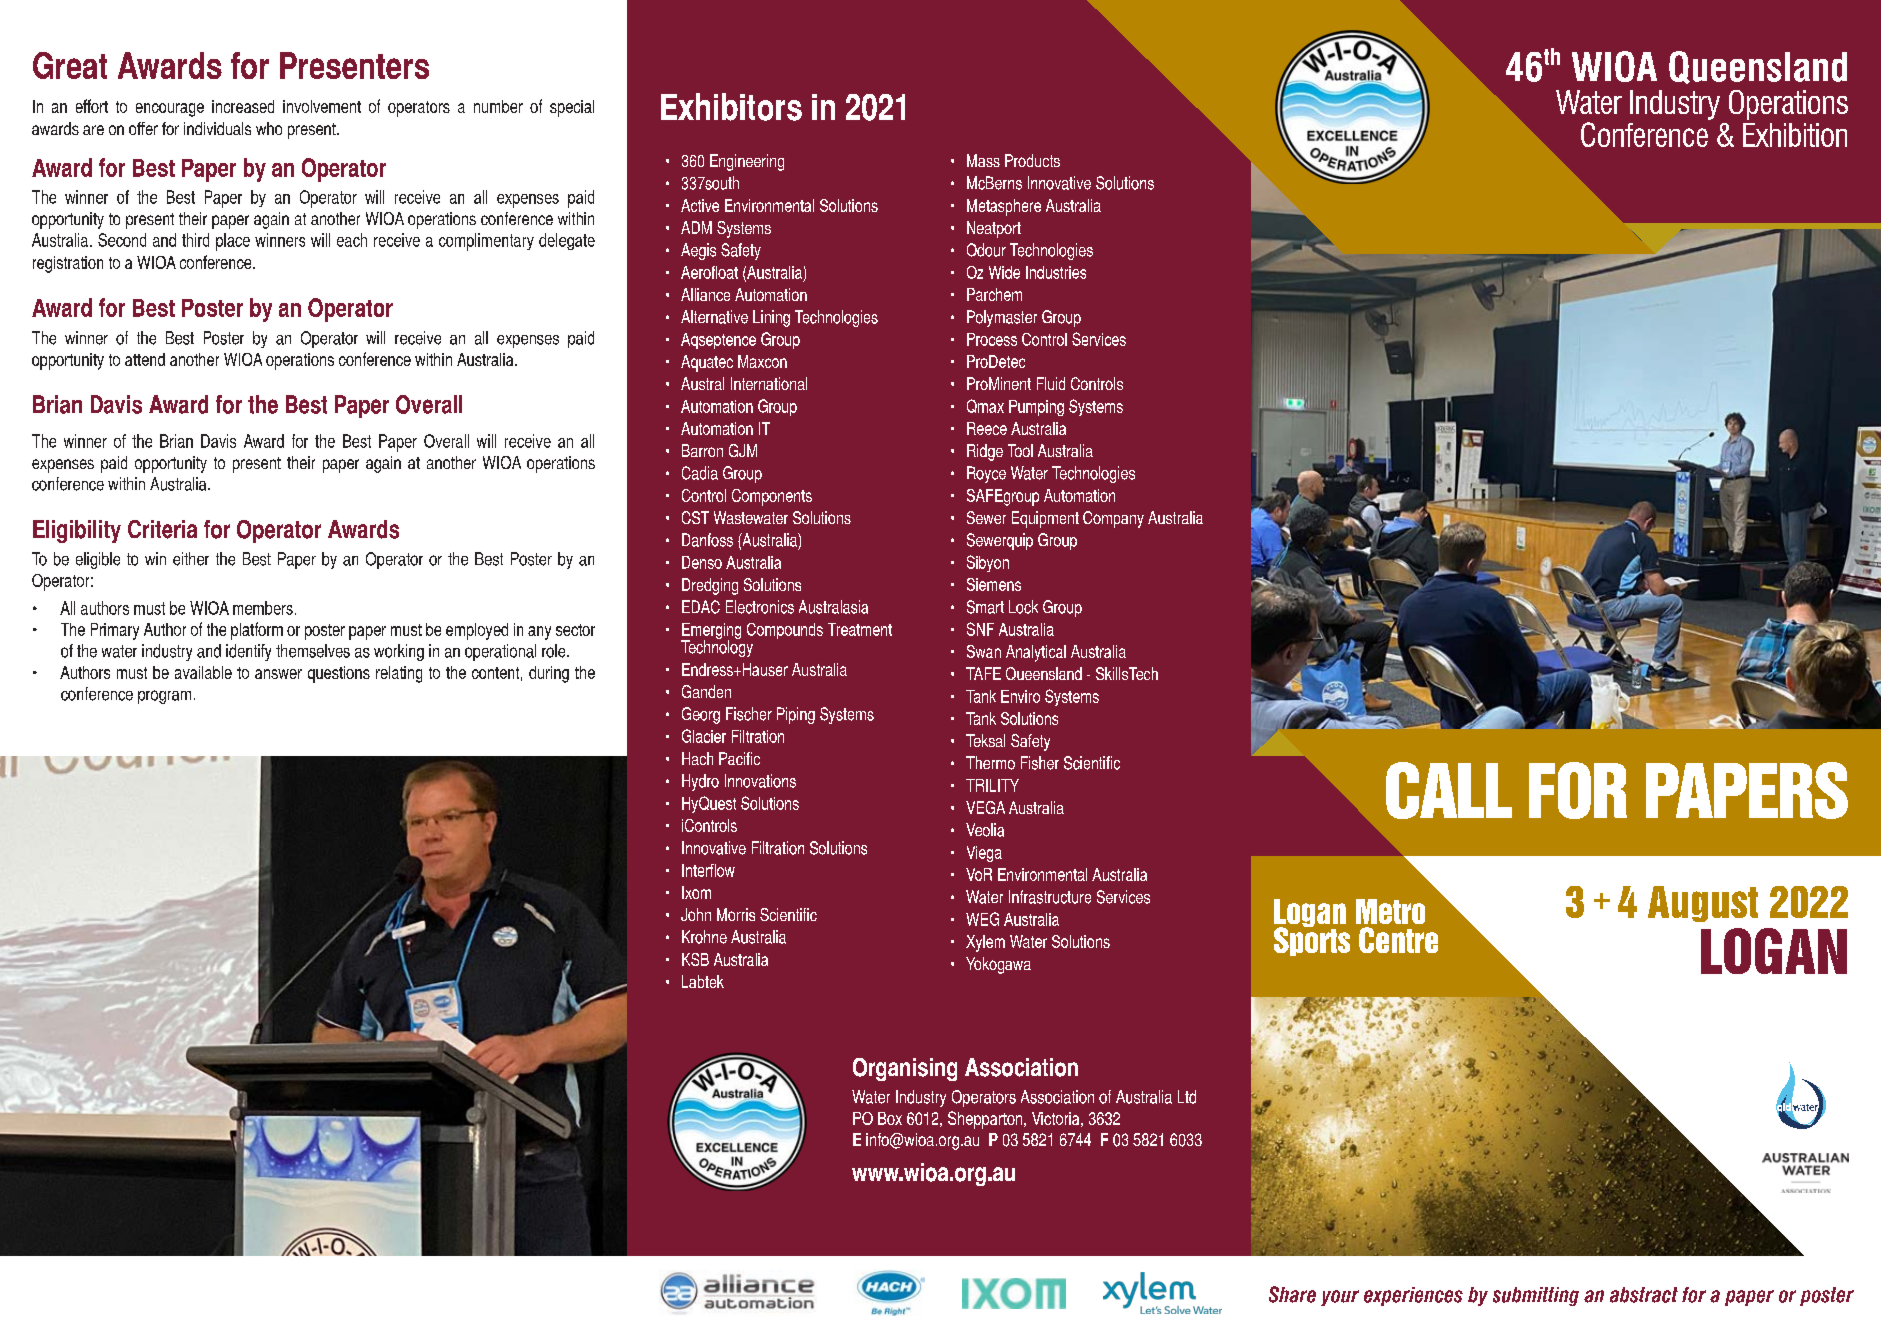 The height and width of the page is (1330, 1881). What do you see at coordinates (983, 673) in the page?
I see `TAFE` at bounding box center [983, 673].
